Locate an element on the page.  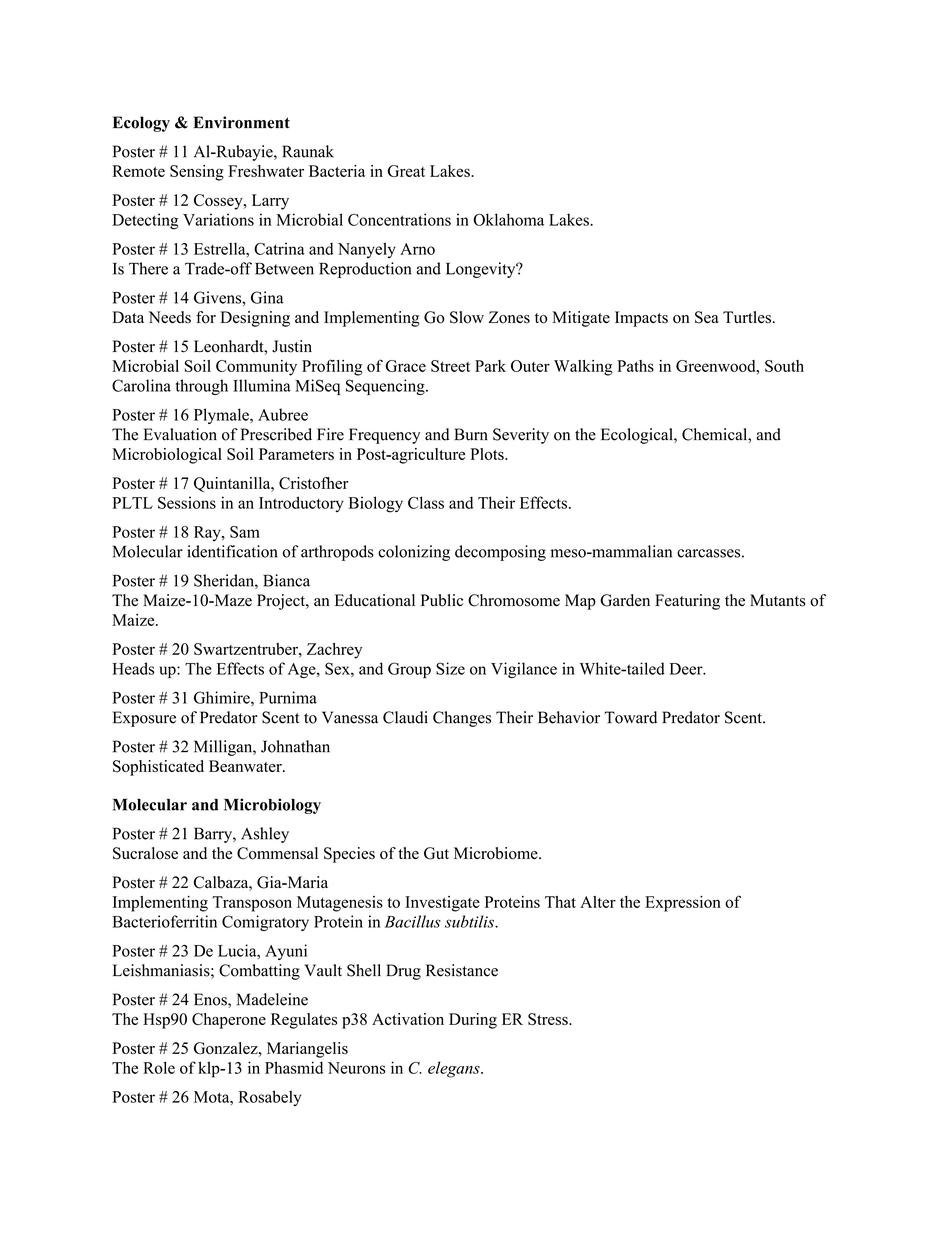
Oklahoma is located at coordinates (508, 219).
